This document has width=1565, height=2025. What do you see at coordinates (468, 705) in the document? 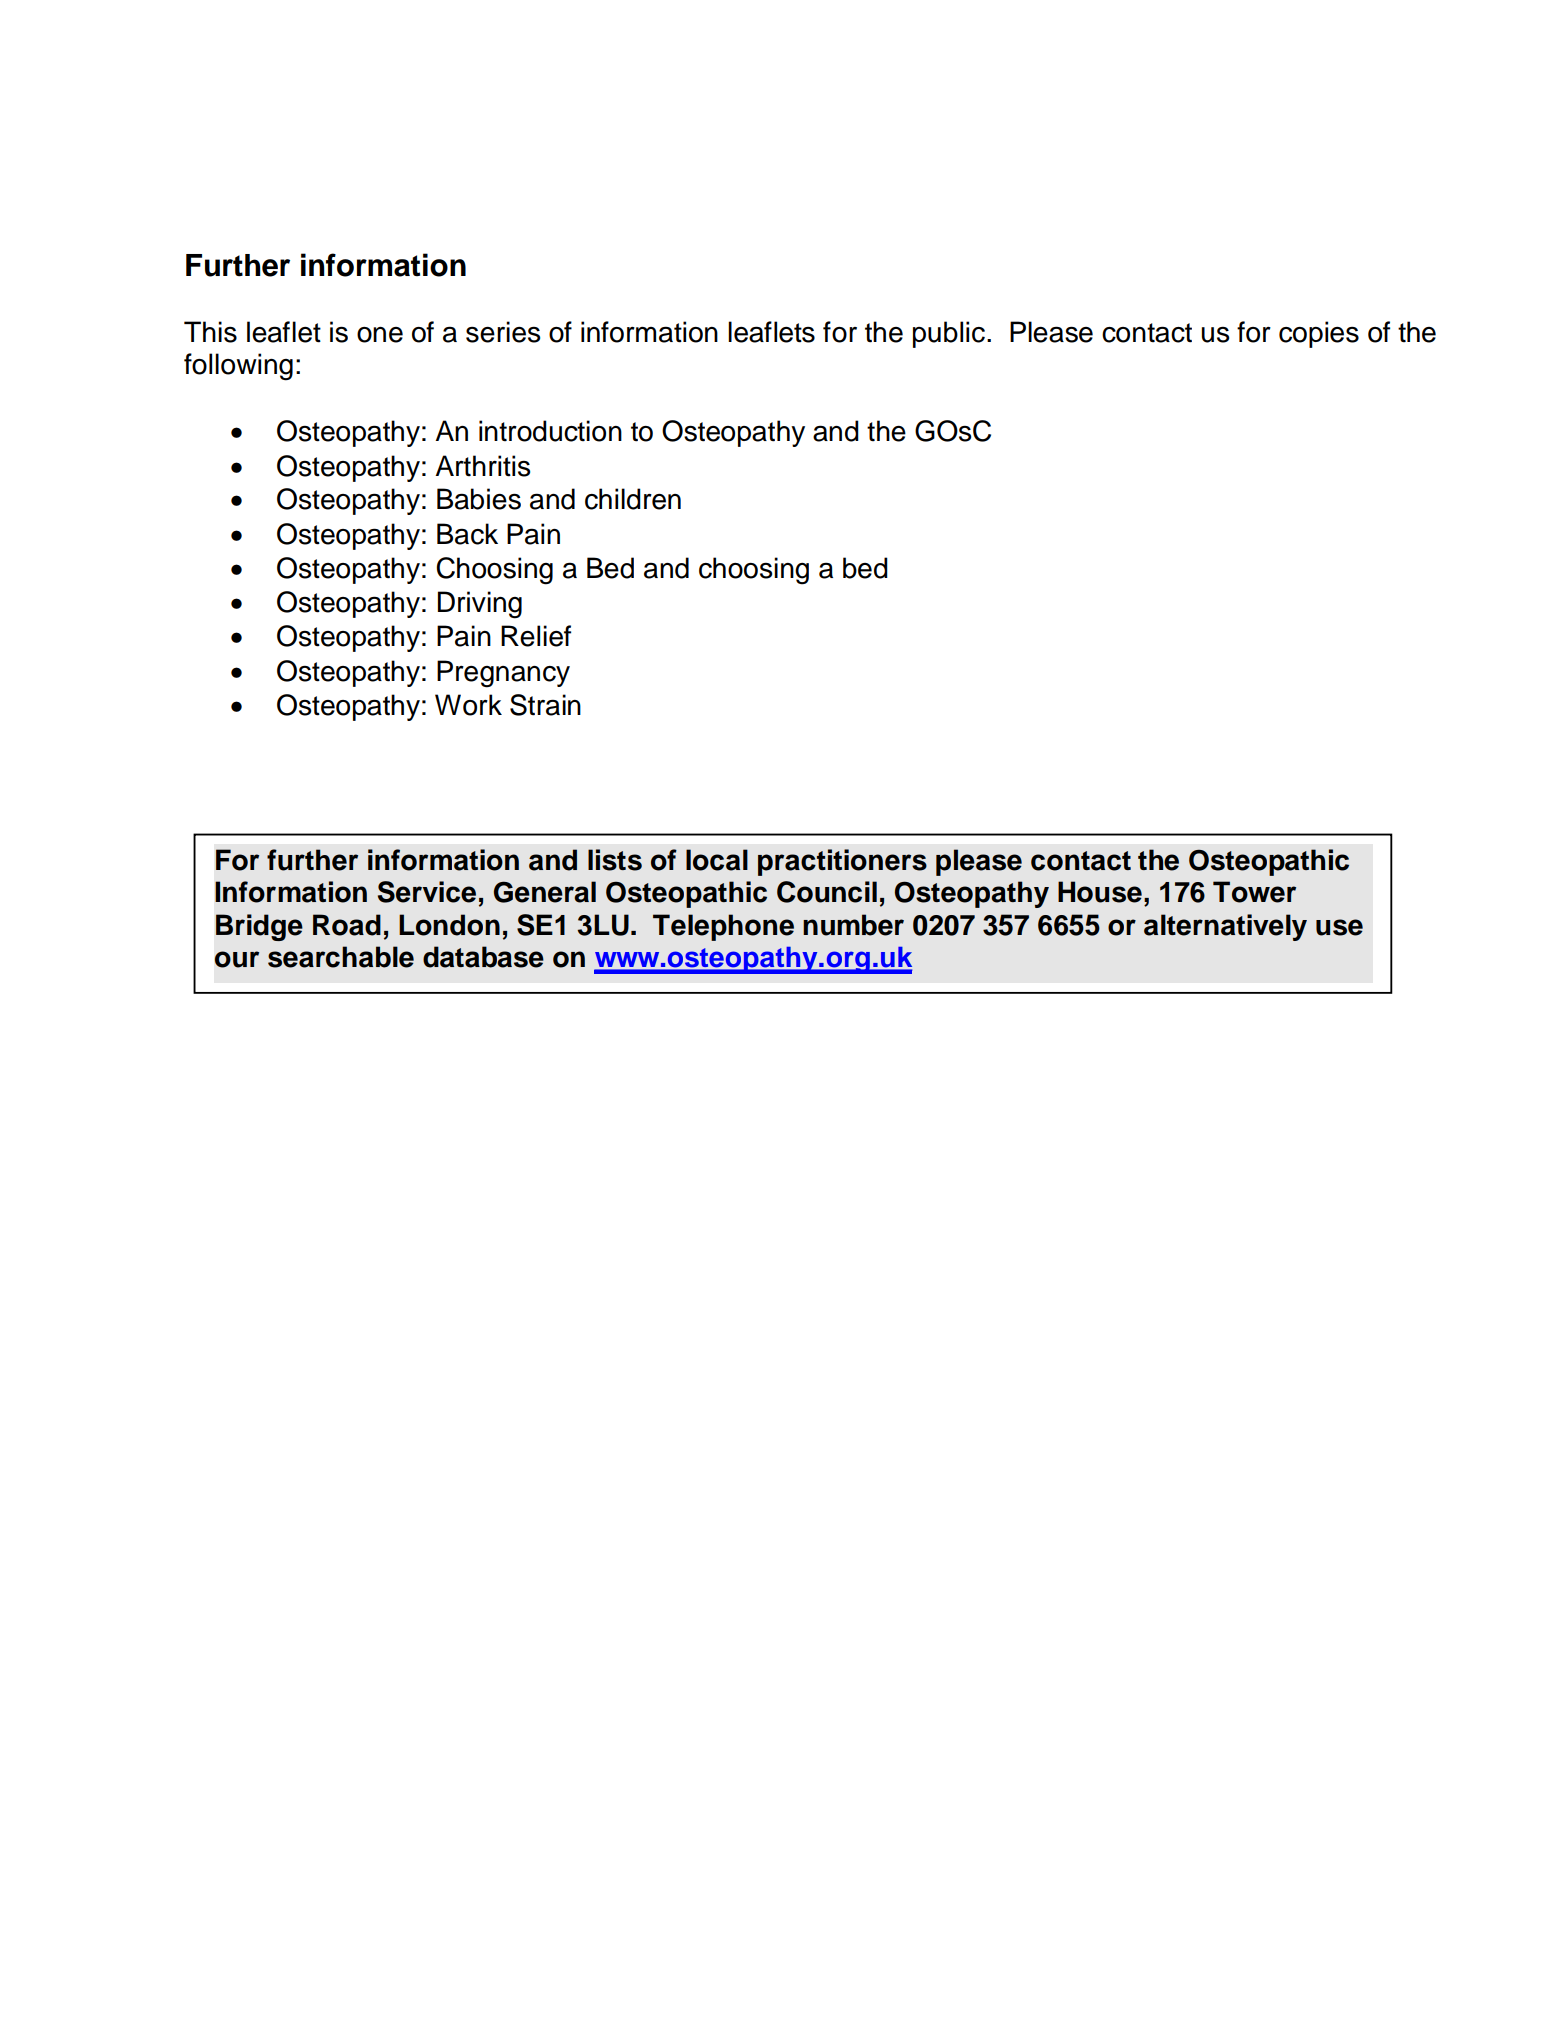
I see `Work` at bounding box center [468, 705].
